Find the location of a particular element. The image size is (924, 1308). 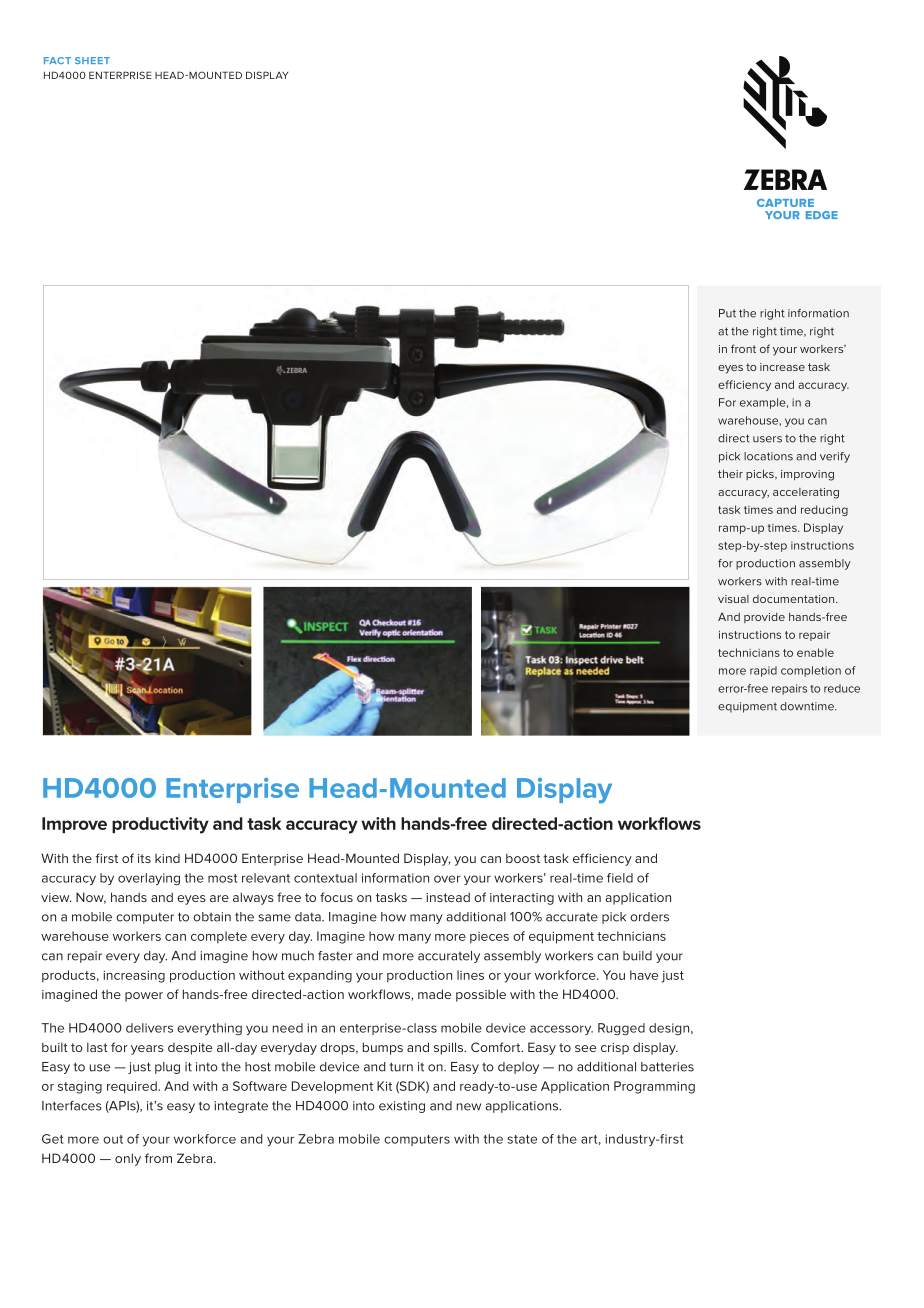

rapid is located at coordinates (763, 671).
